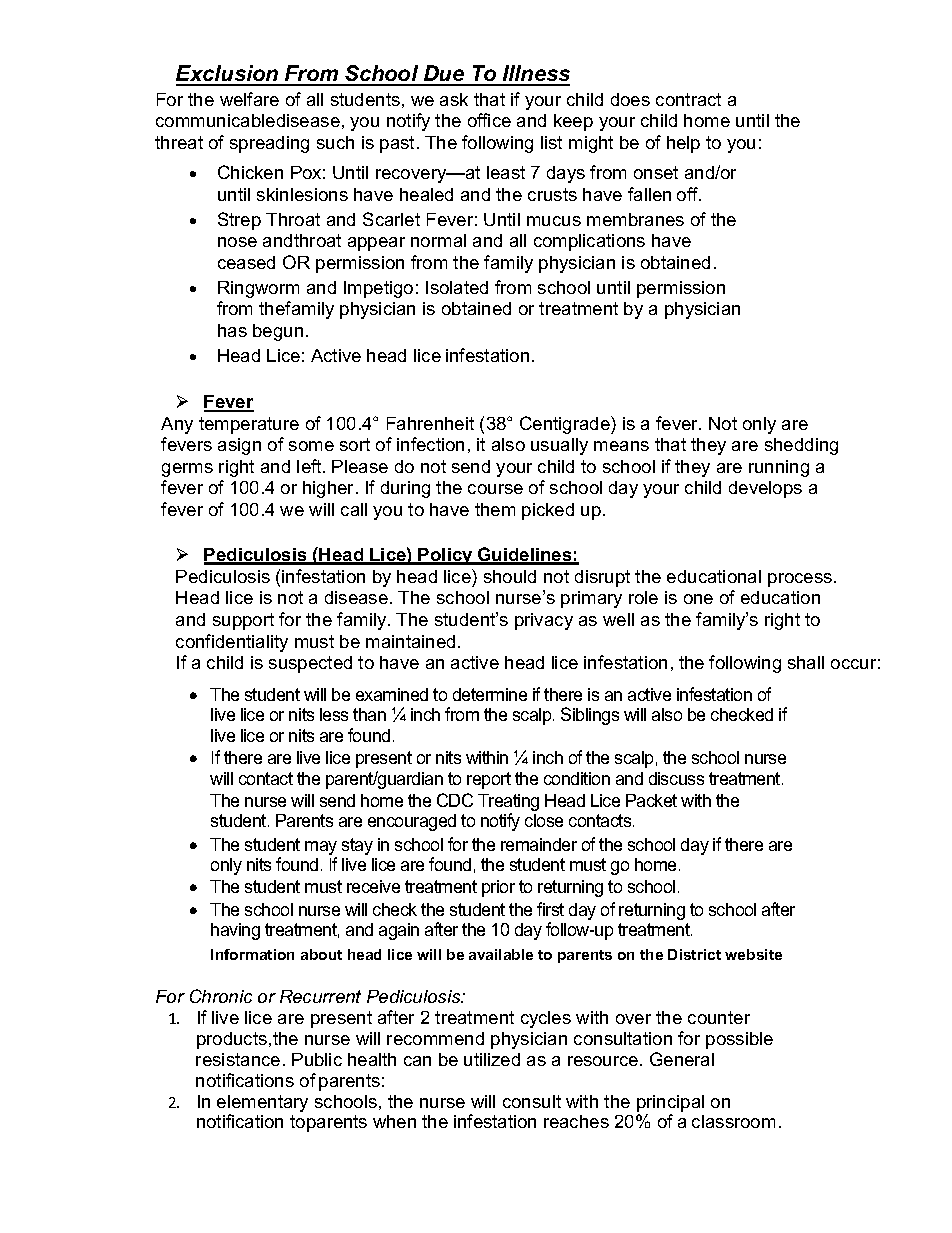 Image resolution: width=952 pixels, height=1233 pixels. Describe the element at coordinates (249, 99) in the image. I see `welfare` at that location.
